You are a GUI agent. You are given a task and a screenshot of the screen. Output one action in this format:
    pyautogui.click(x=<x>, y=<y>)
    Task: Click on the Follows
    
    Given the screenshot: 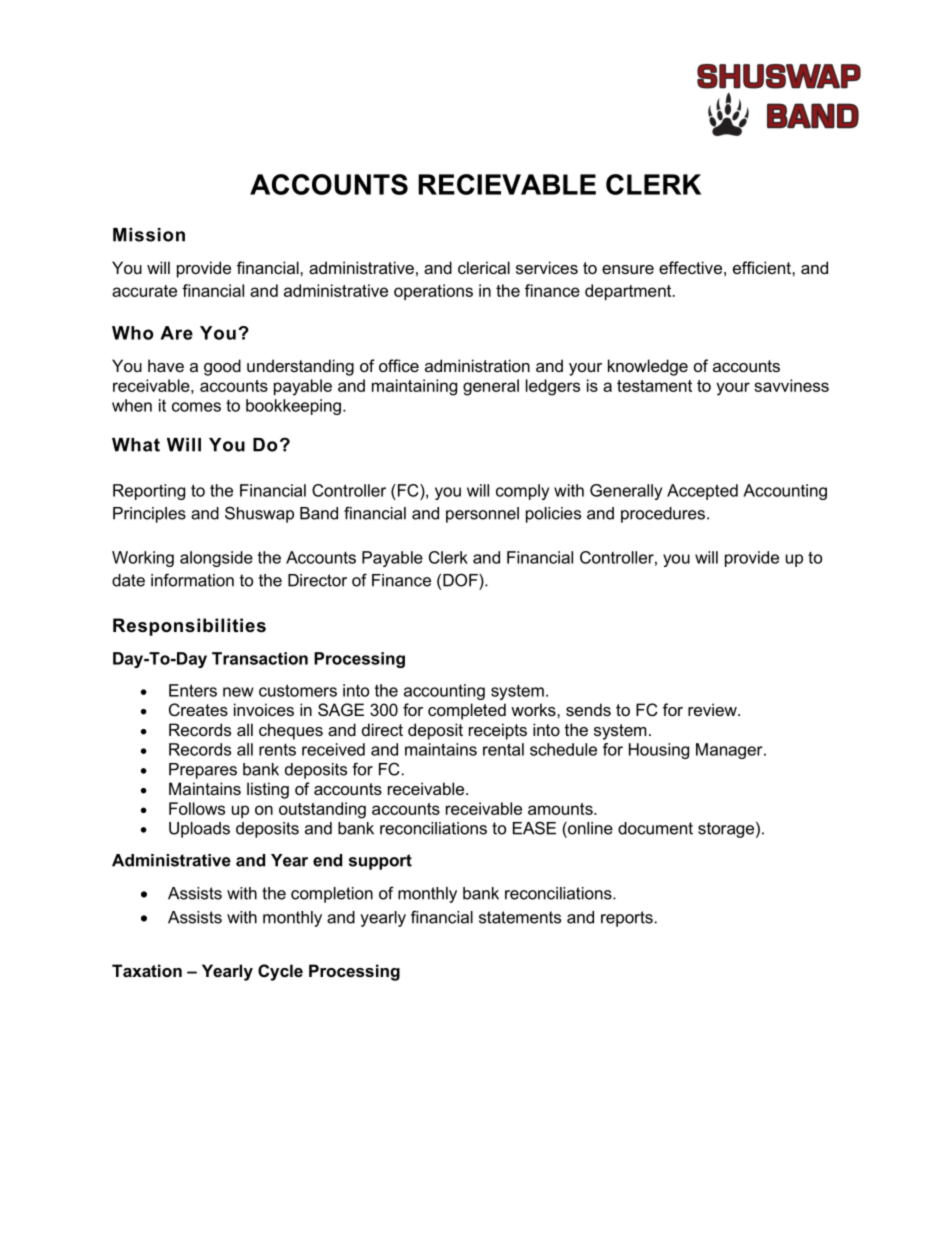 What is the action you would take?
    pyautogui.click(x=197, y=808)
